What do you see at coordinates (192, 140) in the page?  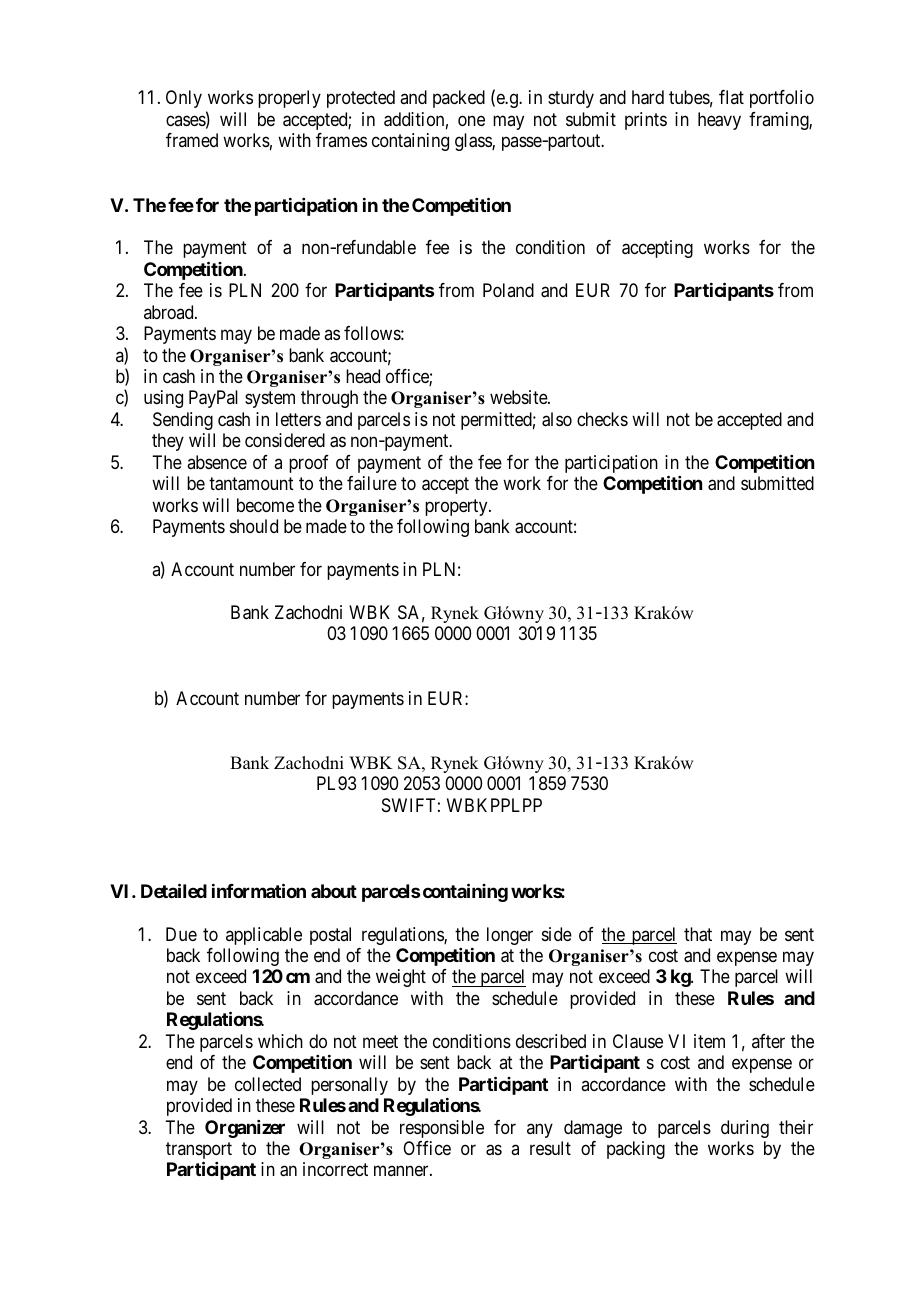 I see `framed` at bounding box center [192, 140].
